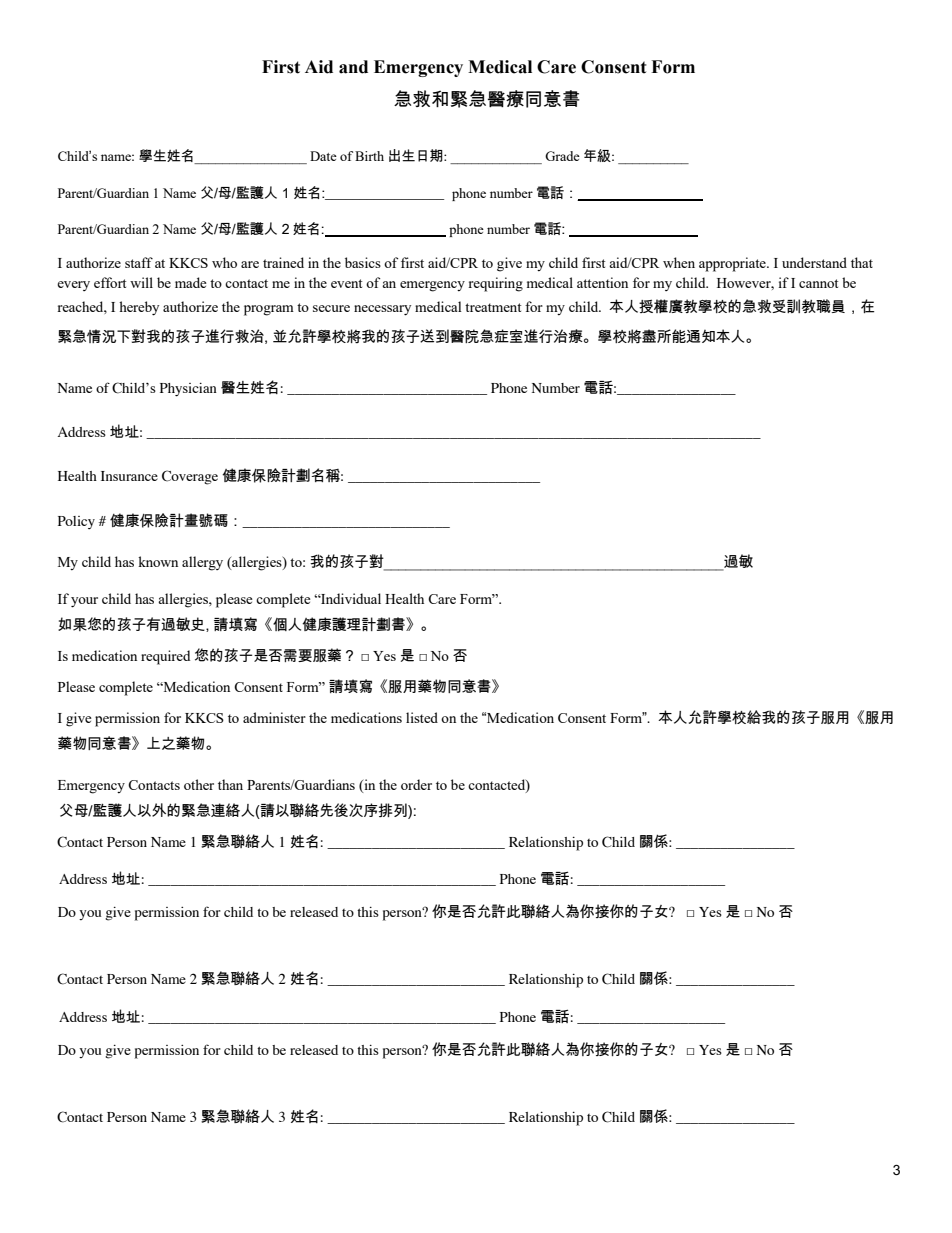 The width and height of the screenshot is (952, 1233). What do you see at coordinates (814, 262) in the screenshot?
I see `understand` at bounding box center [814, 262].
